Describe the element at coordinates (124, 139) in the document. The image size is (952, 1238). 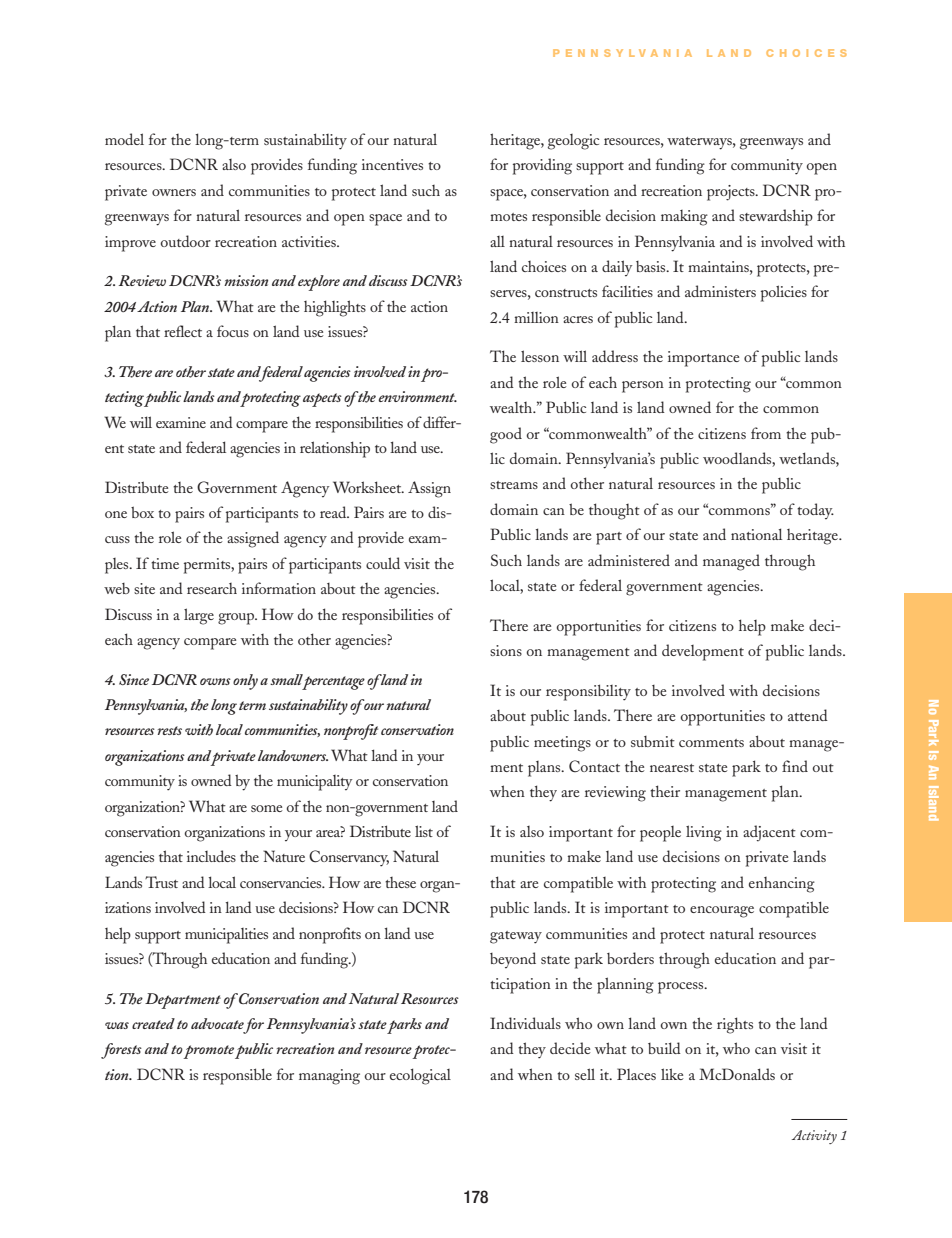
I see `model` at that location.
